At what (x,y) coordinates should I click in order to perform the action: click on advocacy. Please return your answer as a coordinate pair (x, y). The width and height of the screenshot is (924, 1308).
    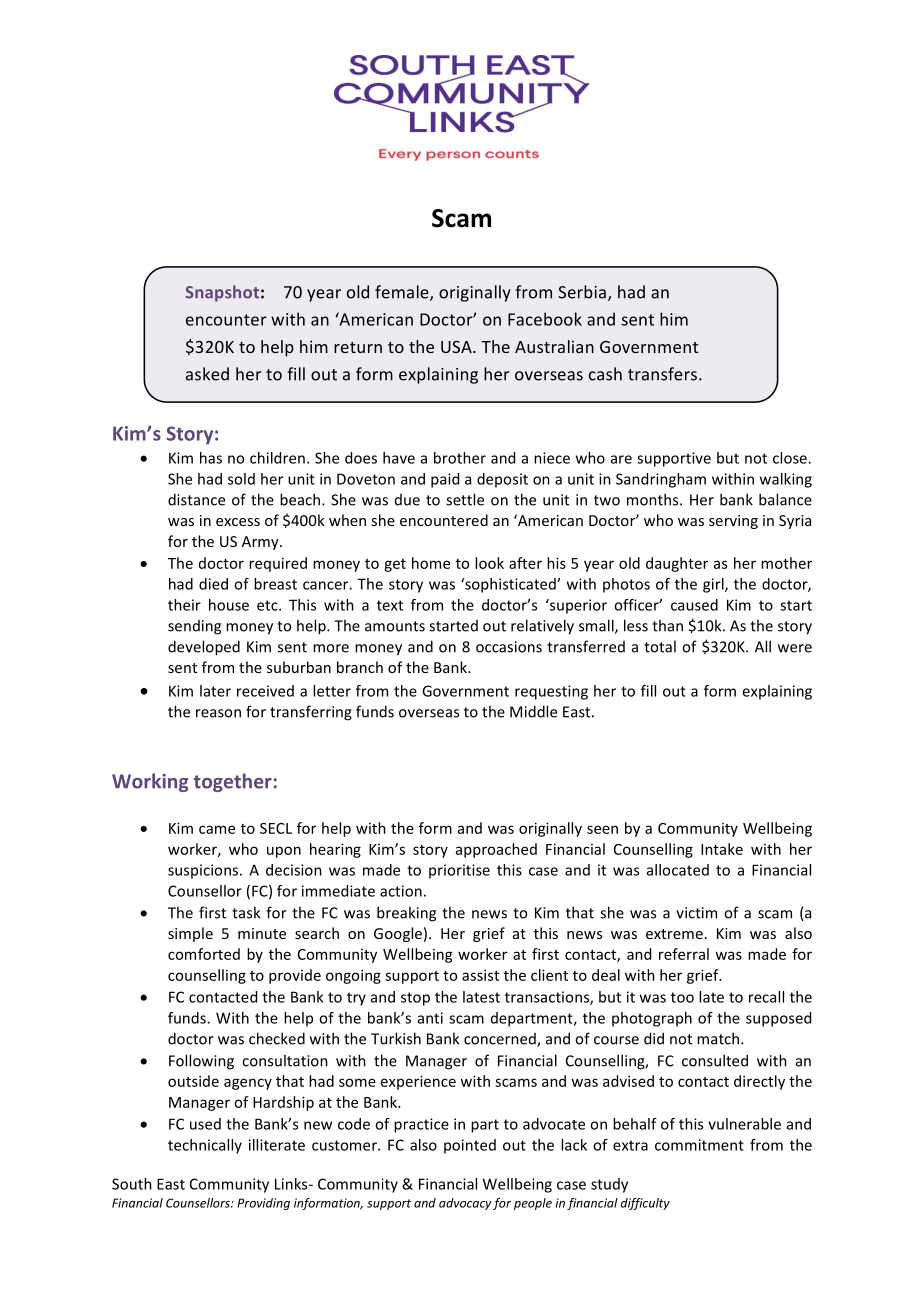
    Looking at the image, I should click on (465, 1204).
